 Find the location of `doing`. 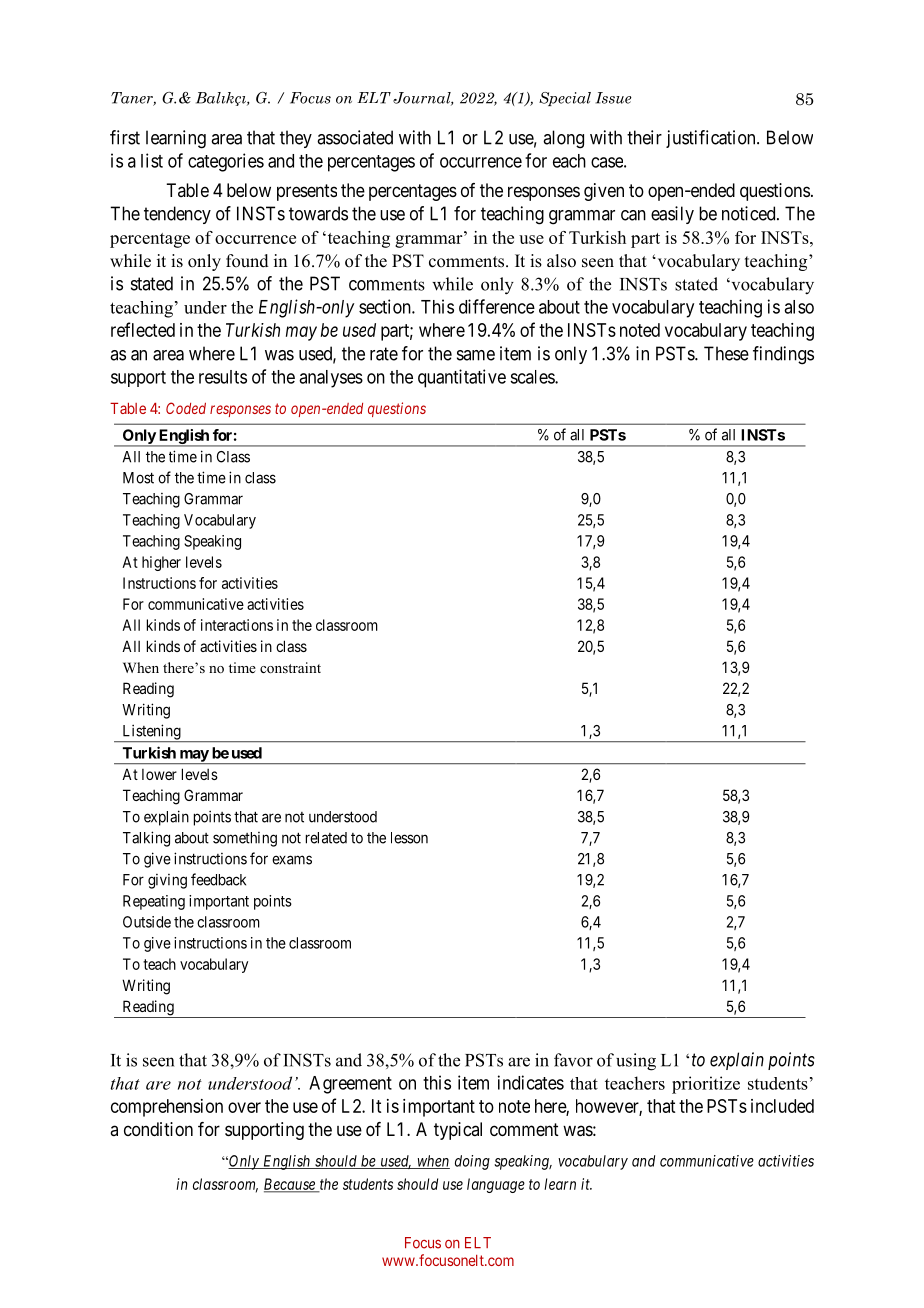

doing is located at coordinates (472, 1162).
